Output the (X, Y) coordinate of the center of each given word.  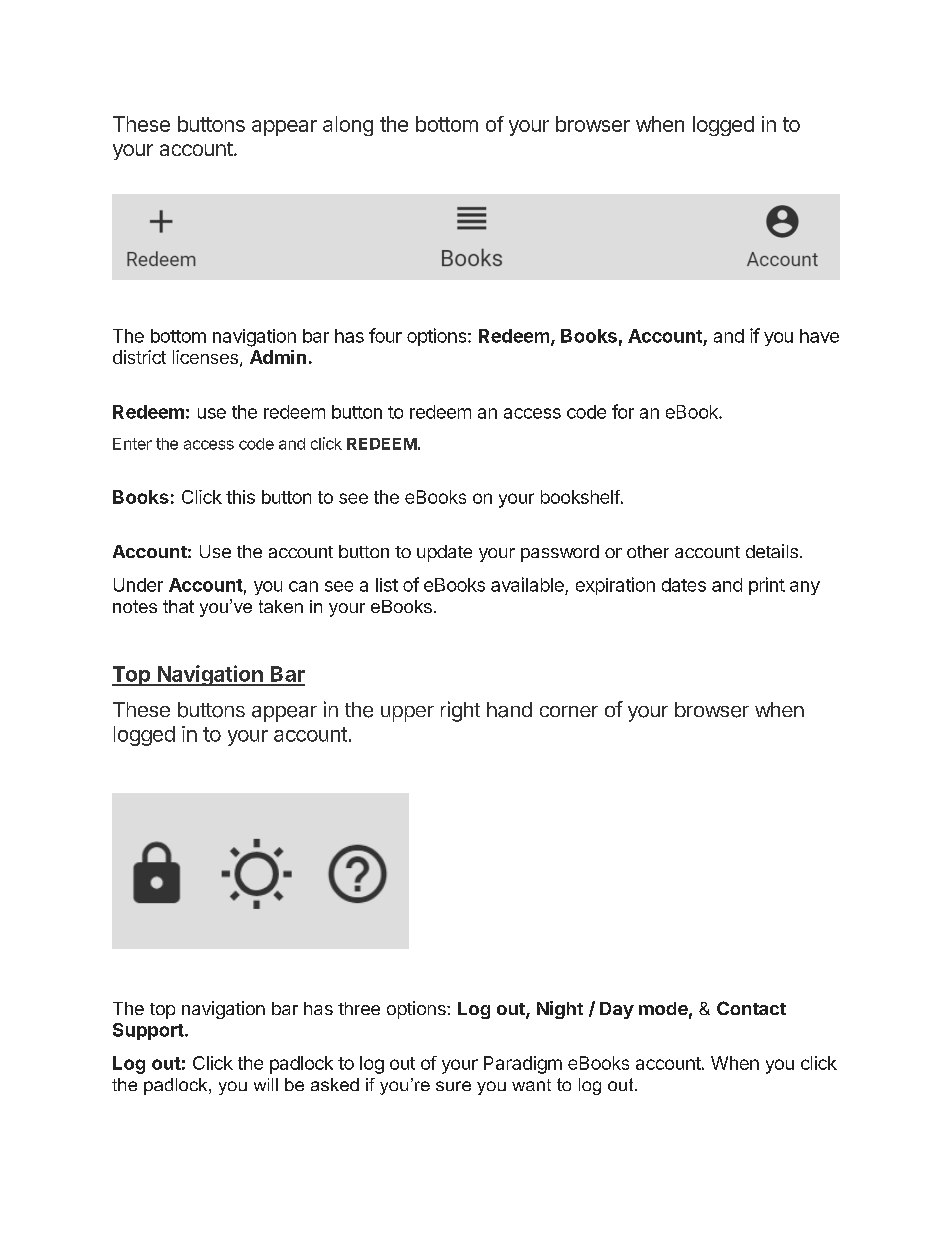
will (266, 1084)
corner (569, 711)
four (385, 335)
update (444, 553)
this (240, 497)
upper (407, 714)
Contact (751, 1008)
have (819, 336)
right (460, 711)
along (348, 126)
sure (453, 1086)
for (623, 411)
